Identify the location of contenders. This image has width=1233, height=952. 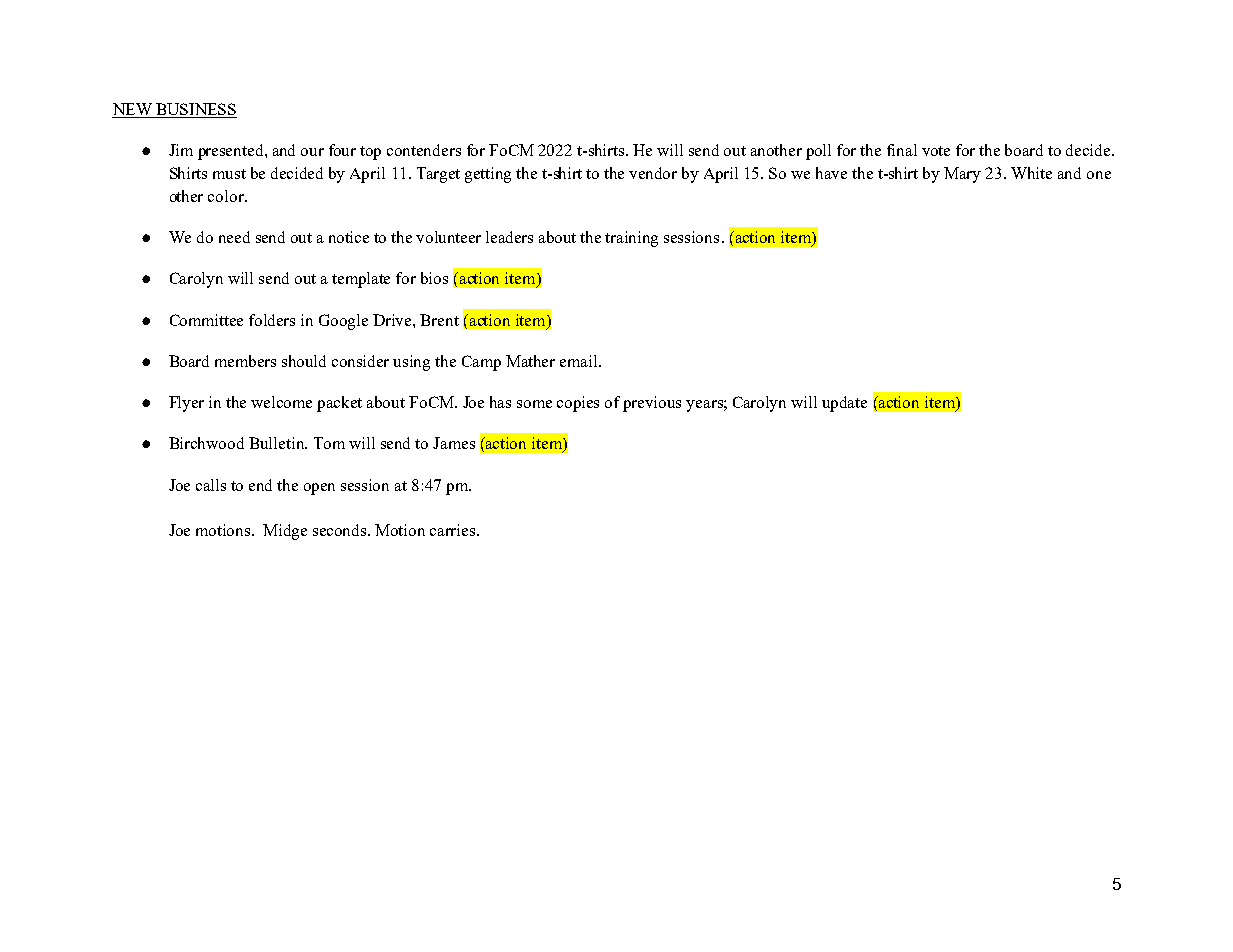
(424, 150).
